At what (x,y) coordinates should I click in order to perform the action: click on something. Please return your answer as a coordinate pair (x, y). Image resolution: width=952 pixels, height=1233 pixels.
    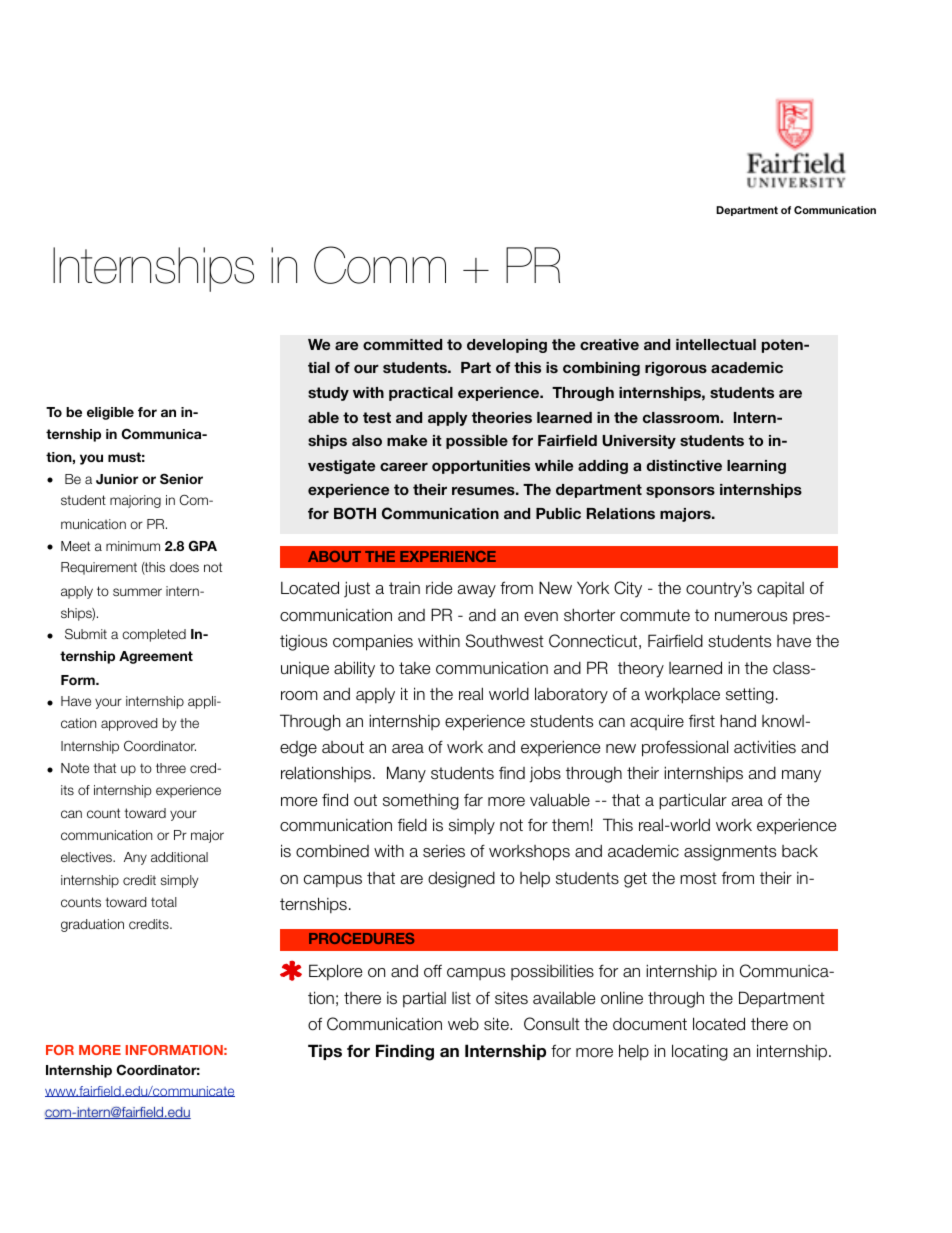
    Looking at the image, I should click on (421, 802).
